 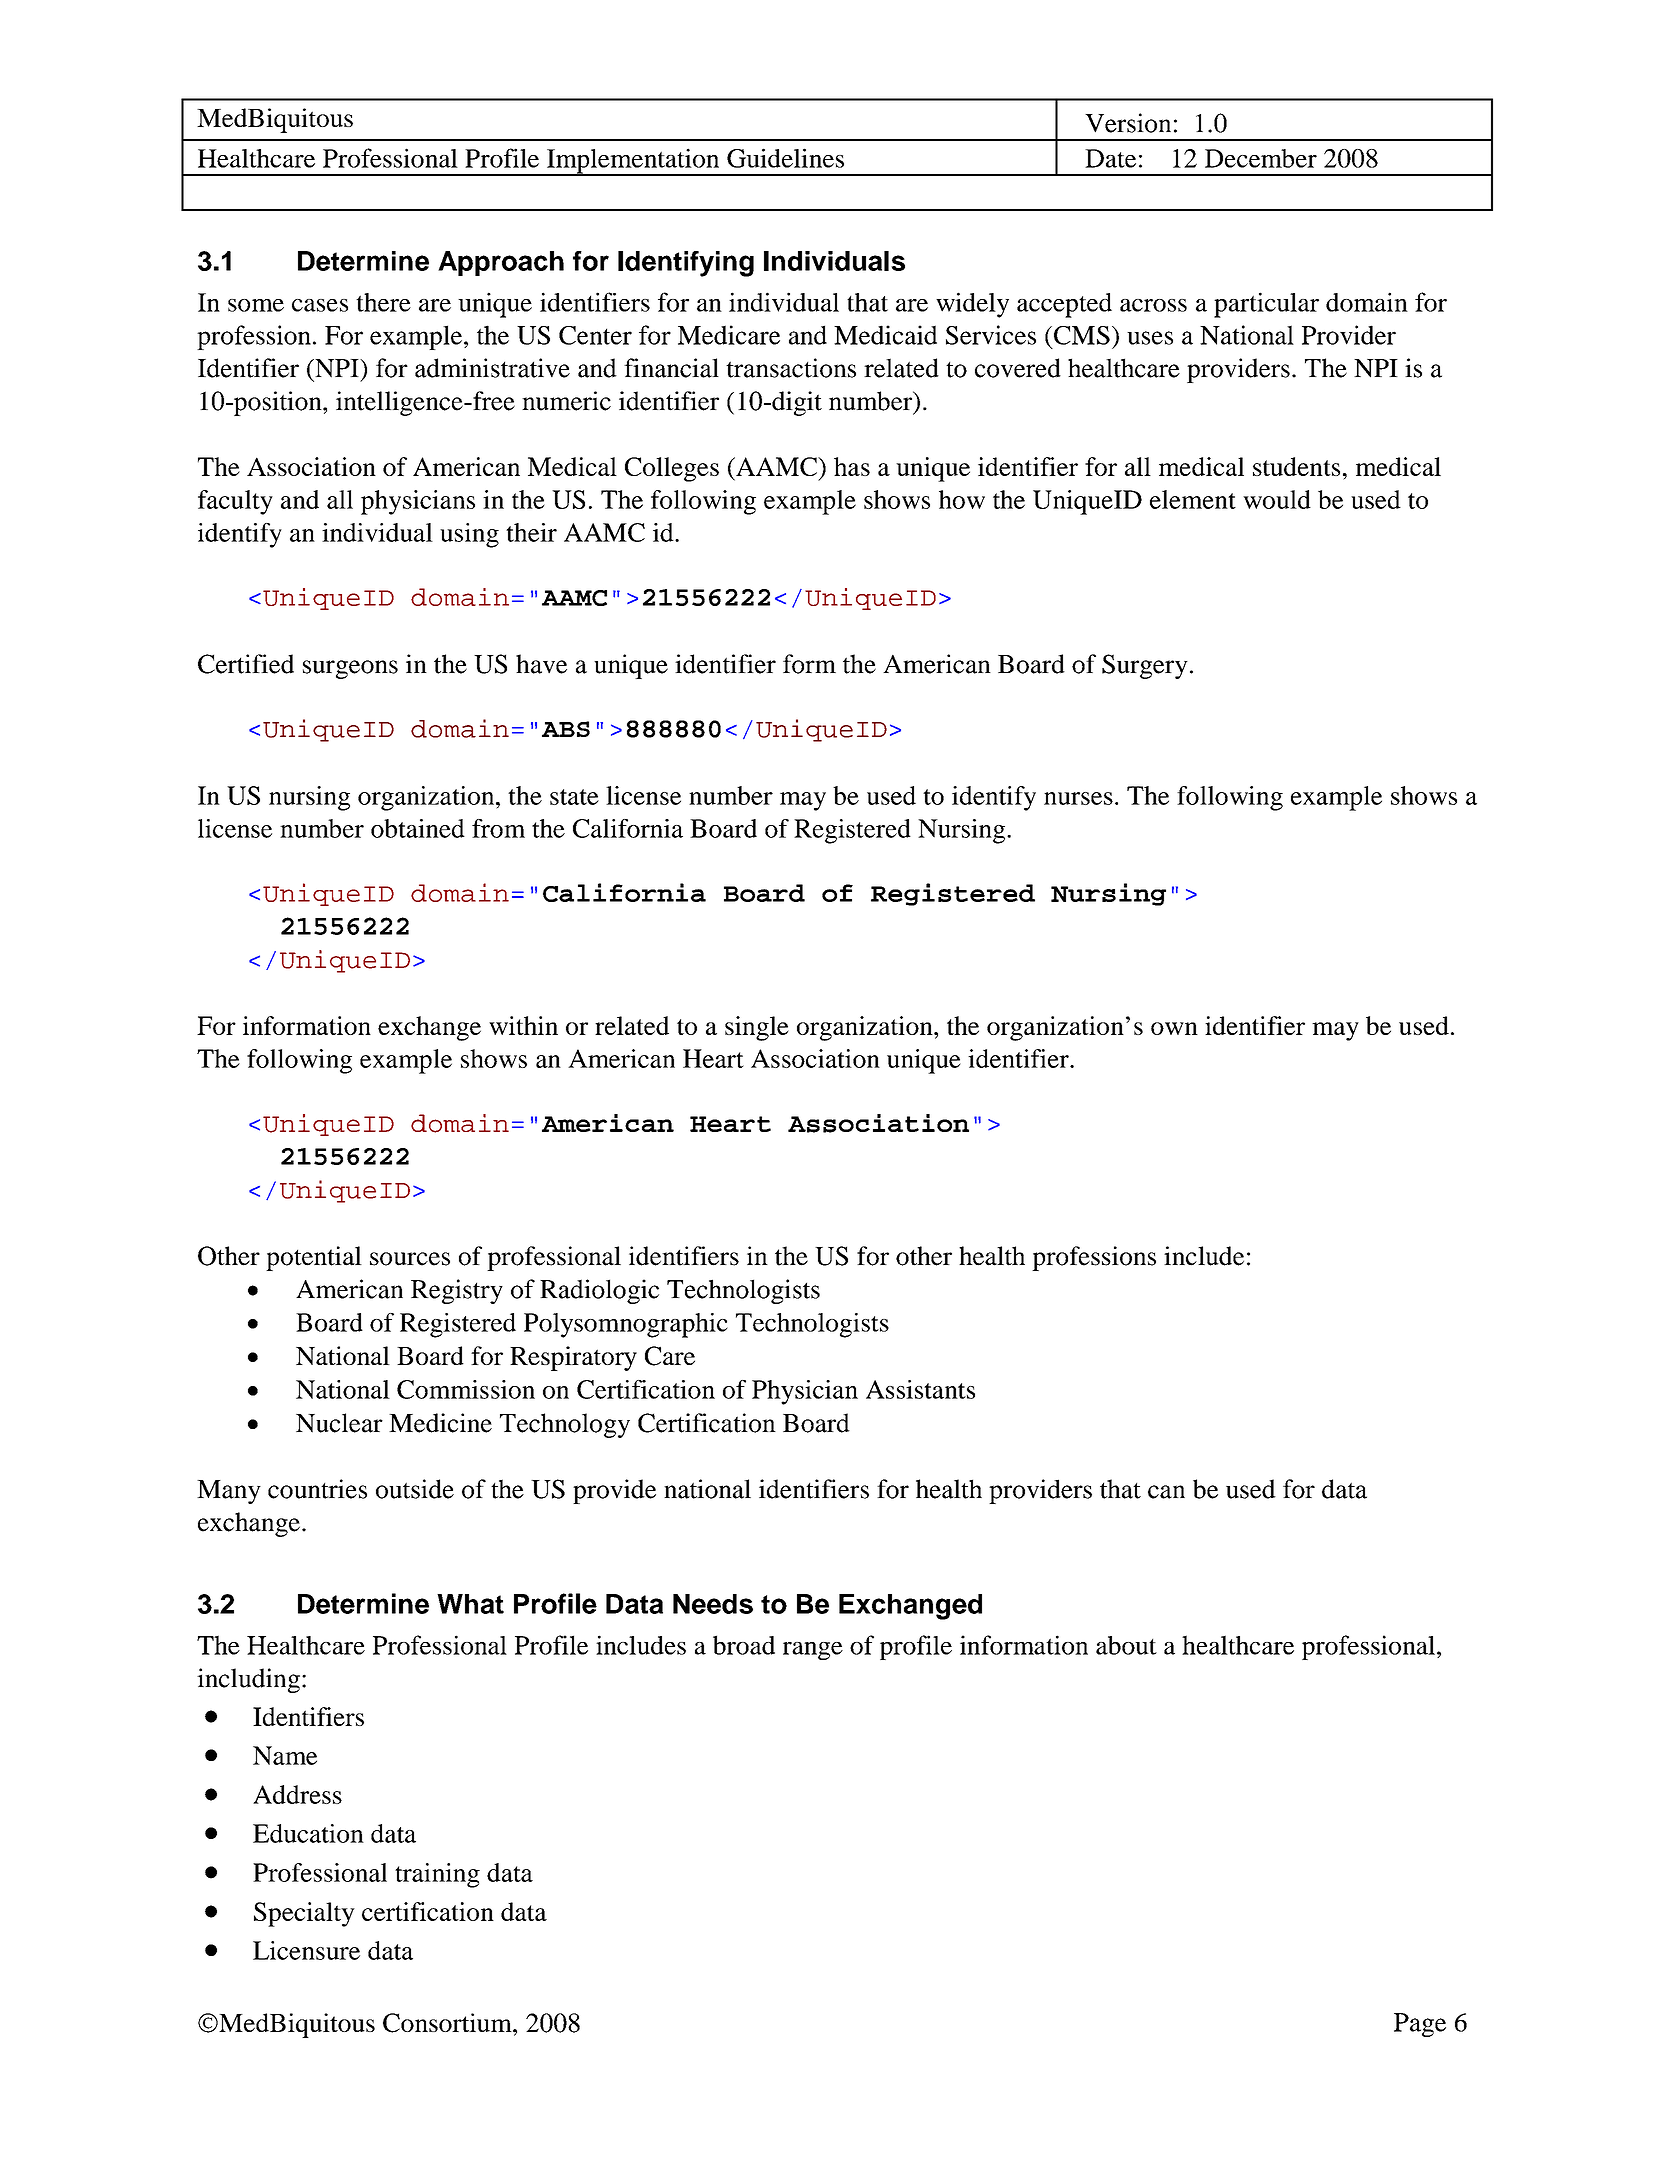 I want to click on Guidelines, so click(x=785, y=158).
